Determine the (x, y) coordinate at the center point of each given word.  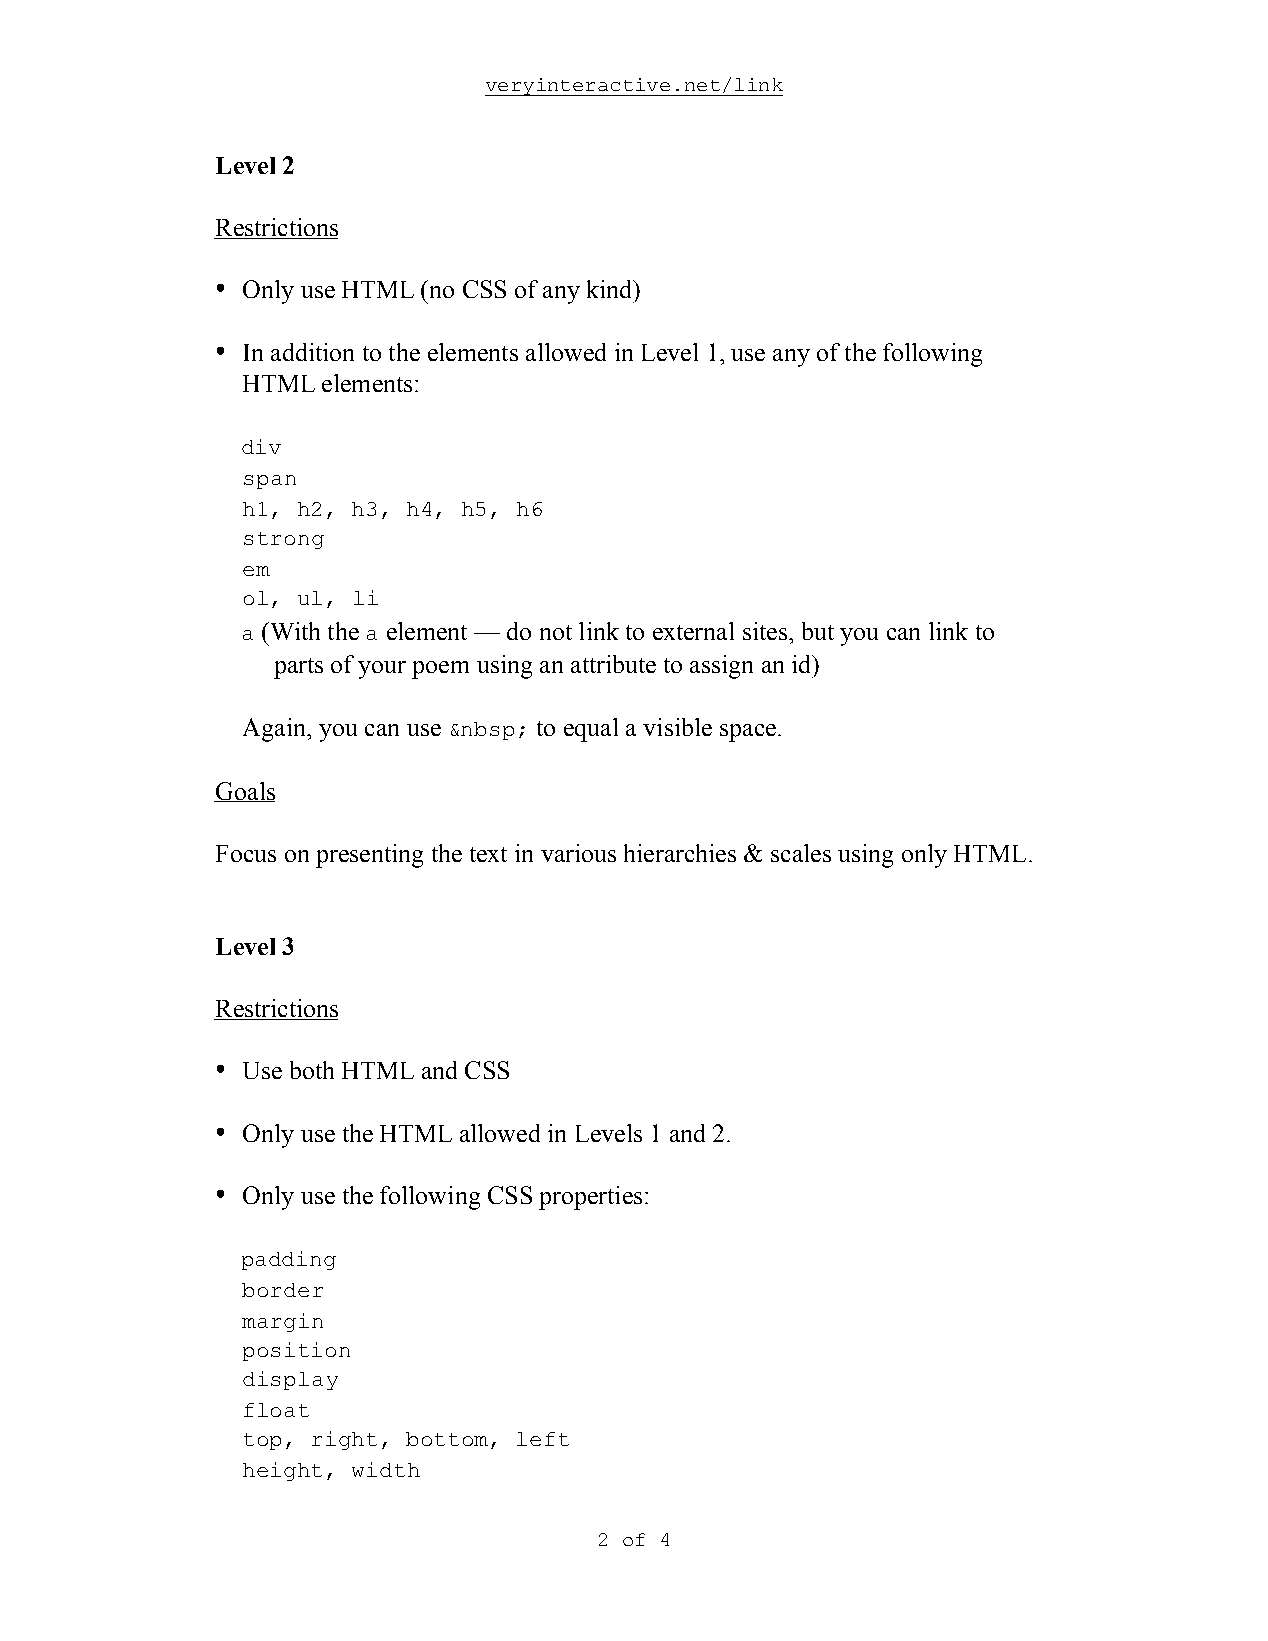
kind (611, 289)
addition (312, 352)
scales (801, 853)
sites (765, 631)
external (693, 631)
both (312, 1070)
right (344, 1440)
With (294, 631)
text (488, 854)
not (556, 632)
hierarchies (680, 853)
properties (590, 1198)
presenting (369, 856)
